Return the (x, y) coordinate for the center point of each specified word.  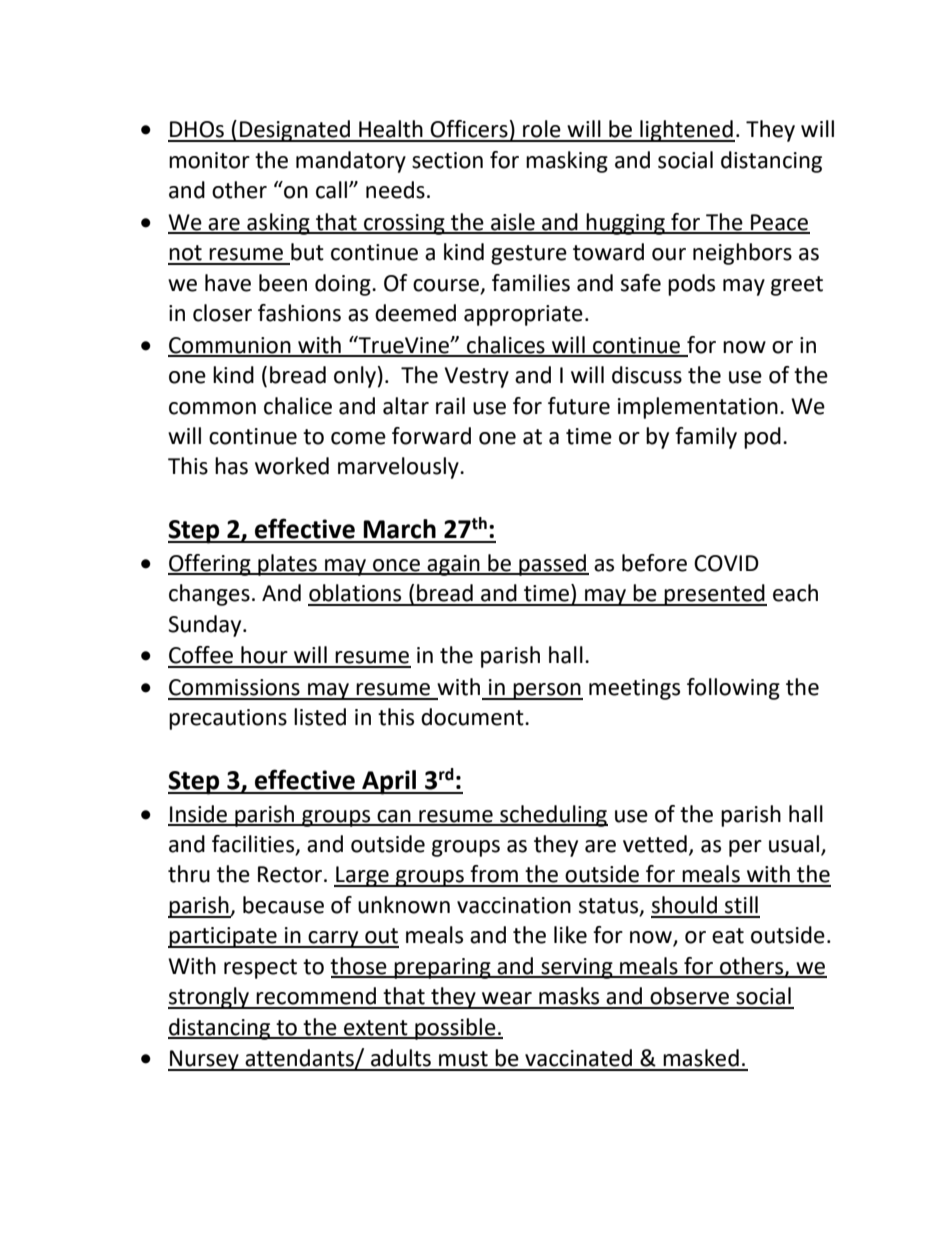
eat (728, 936)
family (706, 438)
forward (431, 436)
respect (260, 969)
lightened (686, 131)
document (473, 717)
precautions (228, 719)
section (447, 160)
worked (292, 466)
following (733, 689)
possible (455, 1029)
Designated (295, 131)
